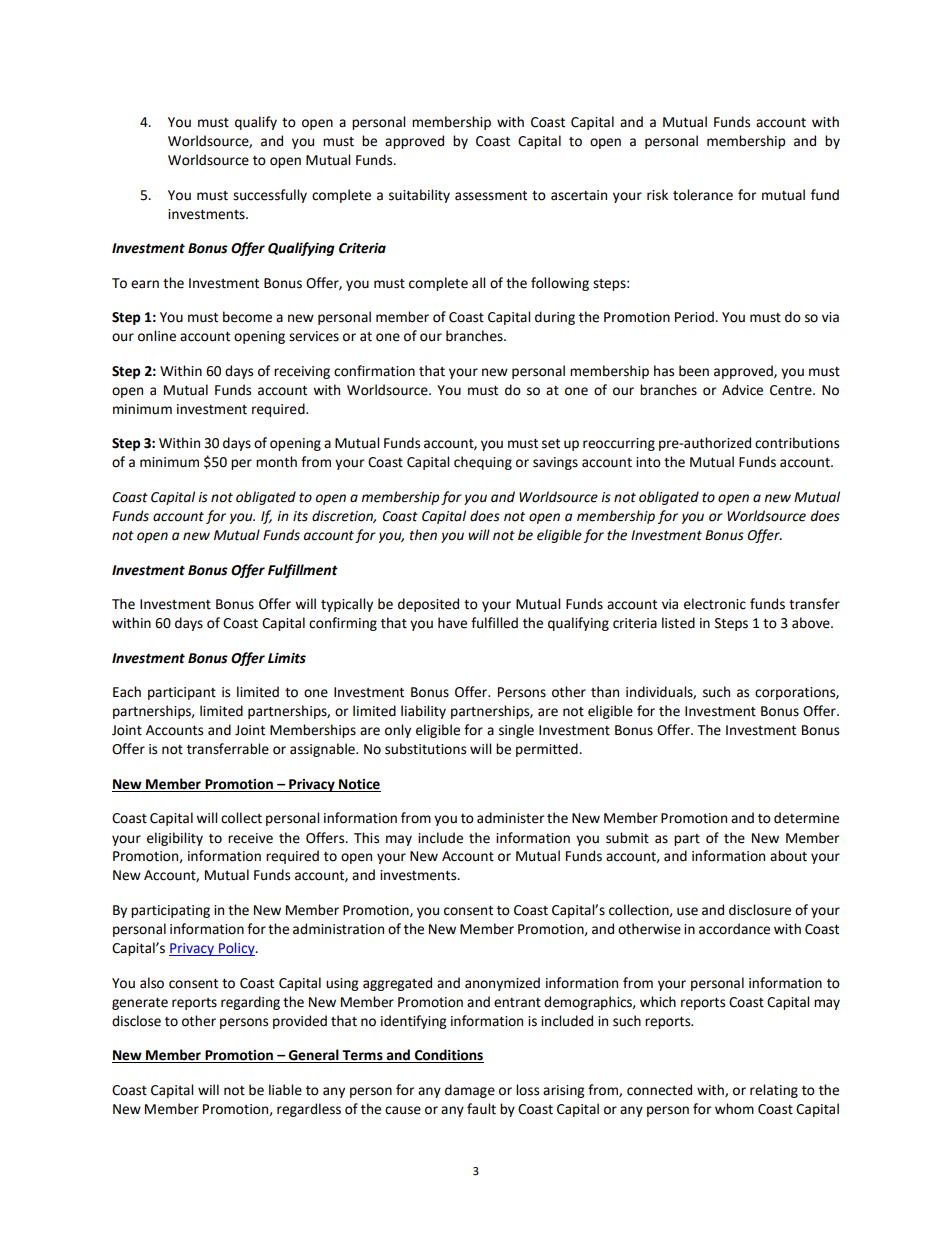 The height and width of the screenshot is (1233, 952). I want to click on damage, so click(470, 1091).
